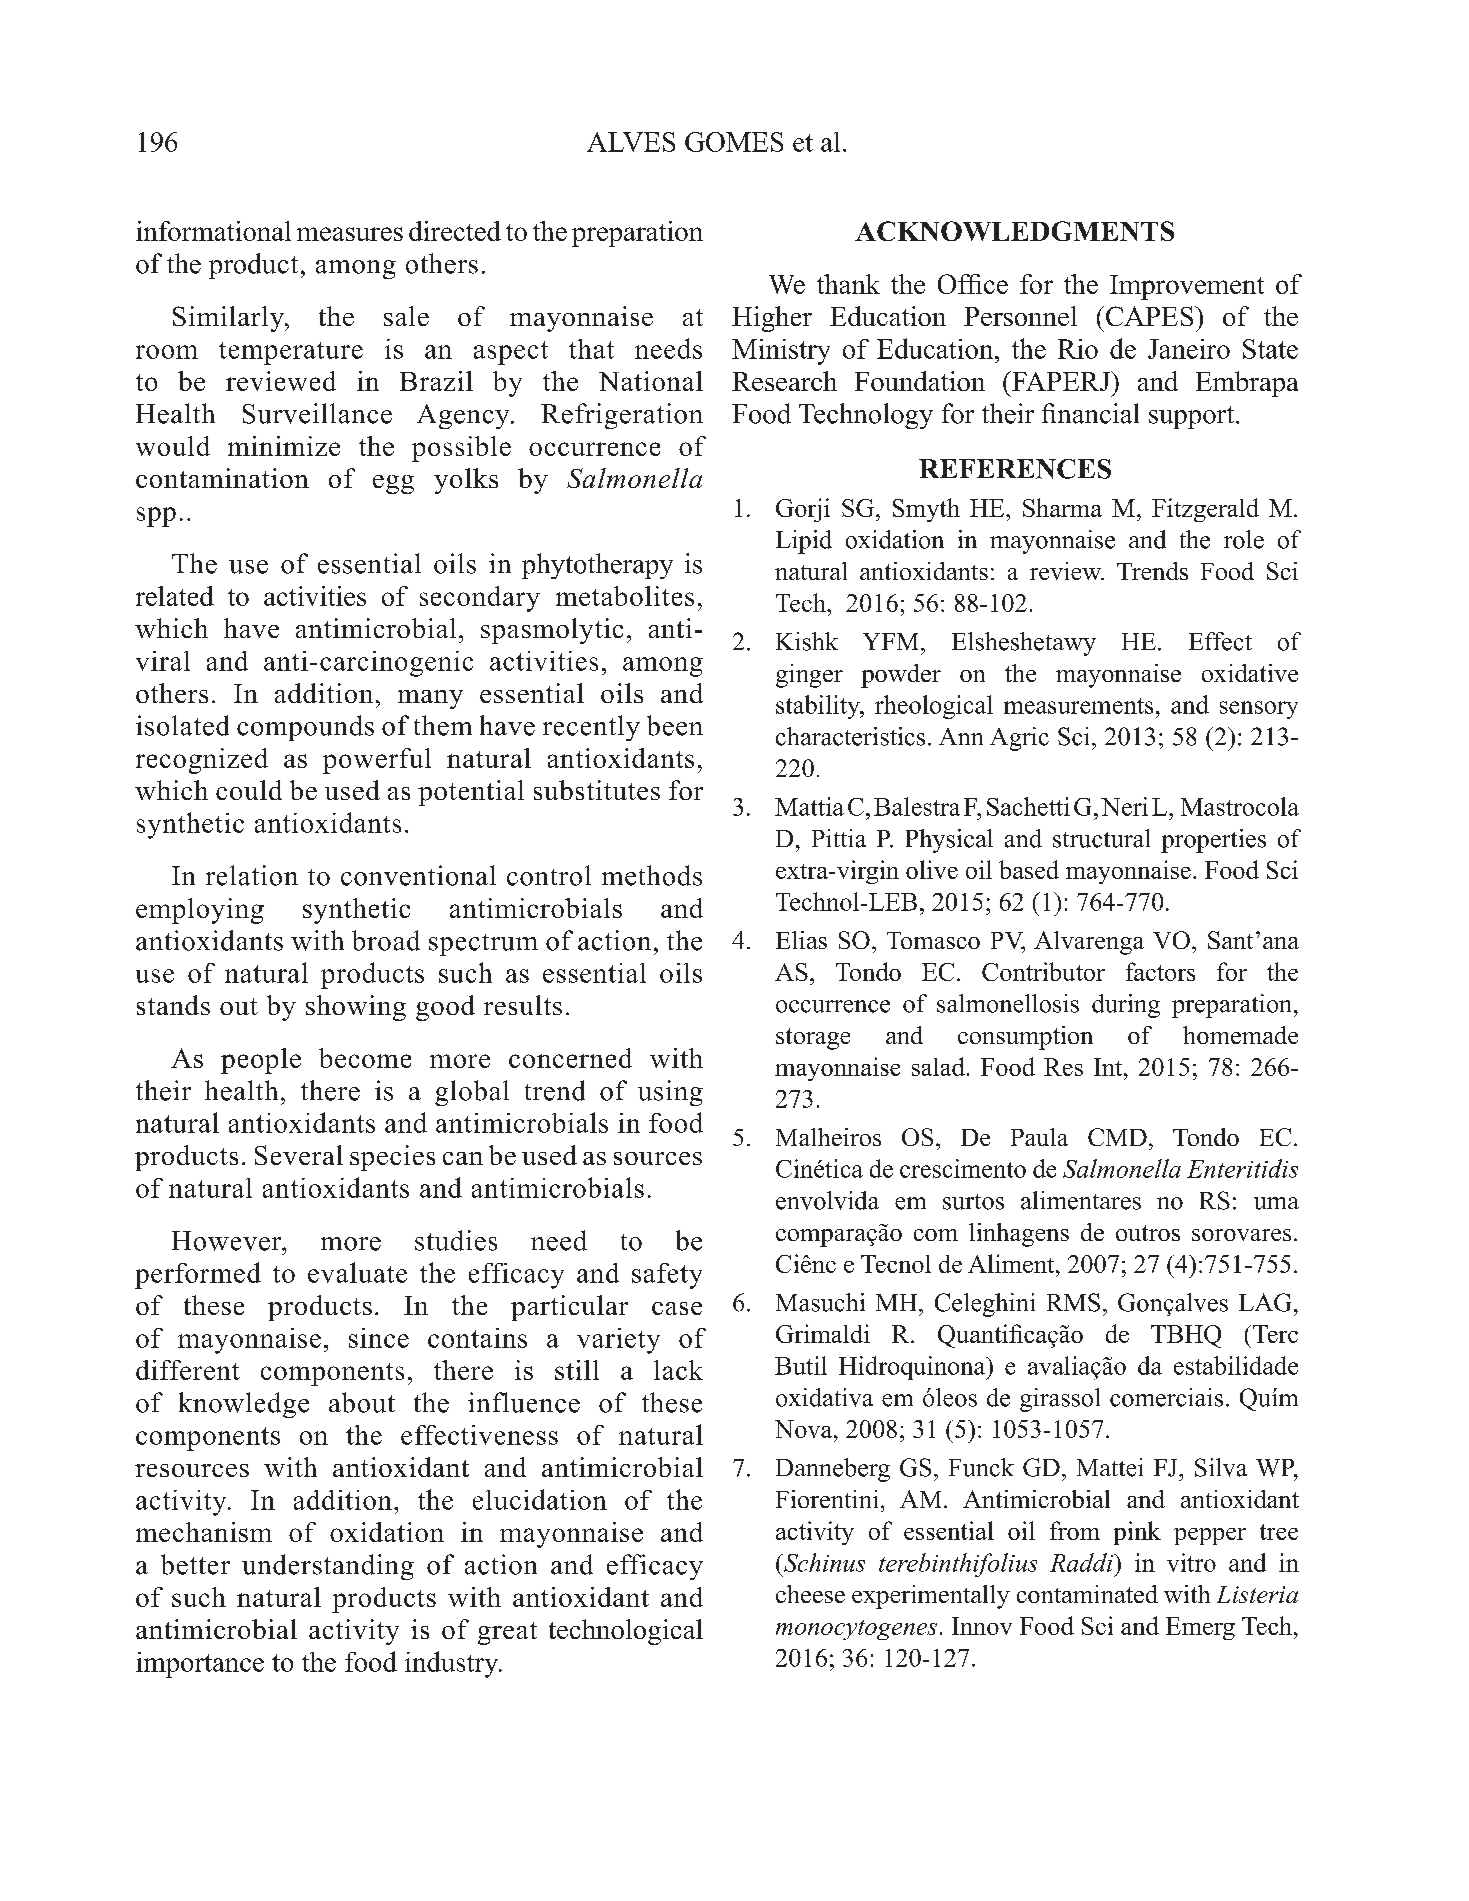  I want to click on compounds, so click(305, 728).
